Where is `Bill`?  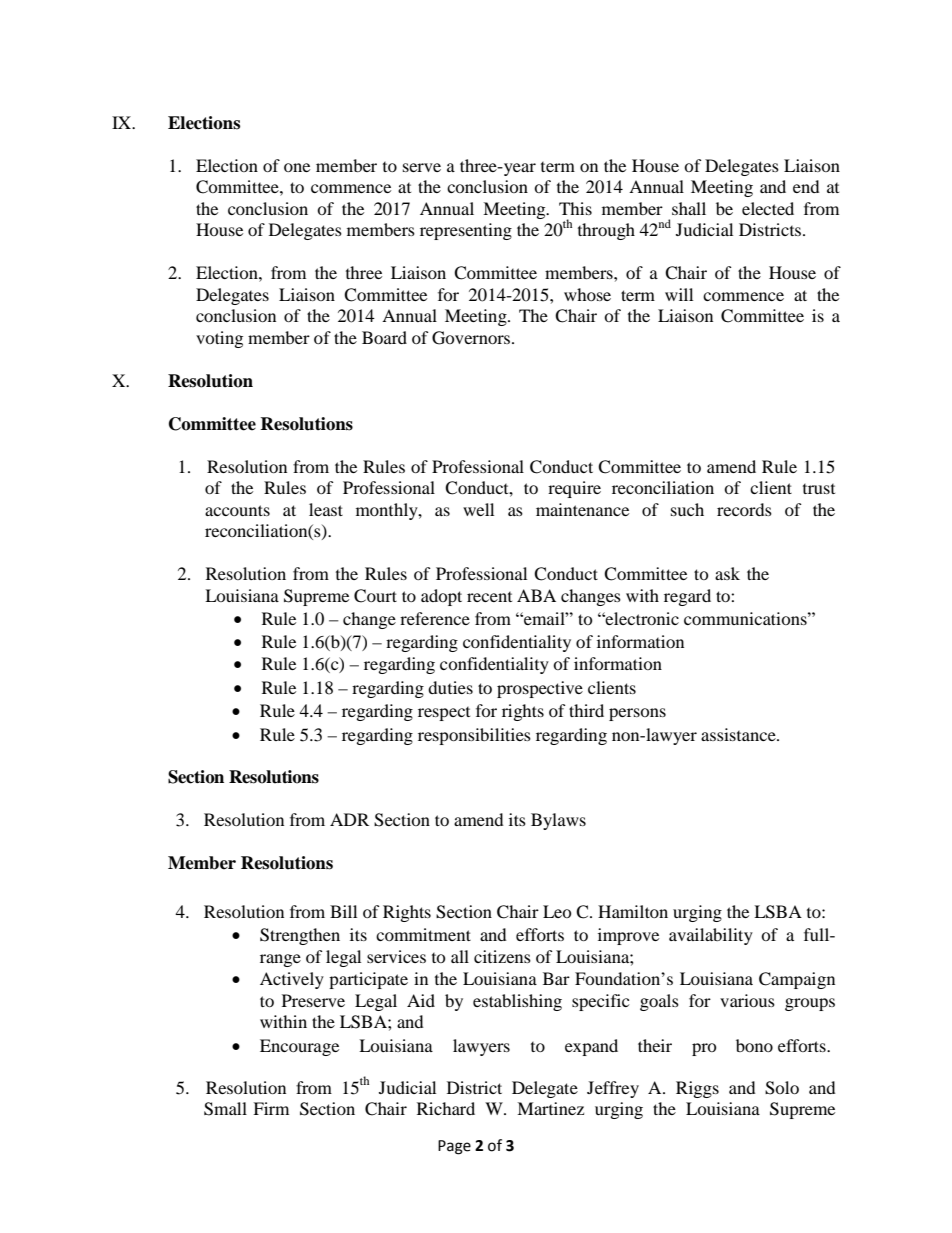
Bill is located at coordinates (343, 911).
